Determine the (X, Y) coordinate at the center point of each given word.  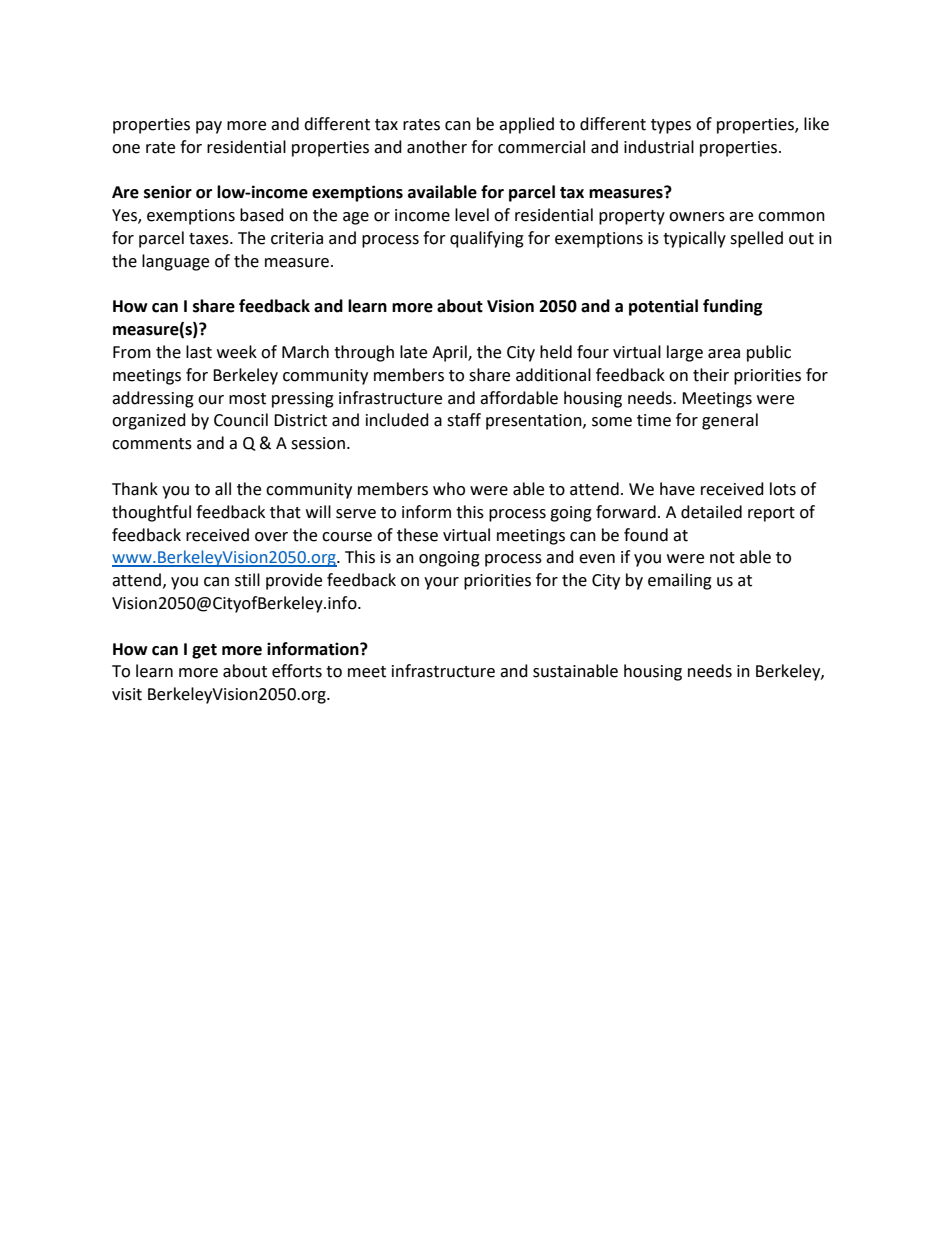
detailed (711, 512)
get (204, 651)
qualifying (487, 239)
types (671, 126)
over (271, 537)
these (417, 535)
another (437, 147)
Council (241, 420)
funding (733, 307)
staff (464, 420)
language (175, 262)
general (730, 421)
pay (209, 127)
